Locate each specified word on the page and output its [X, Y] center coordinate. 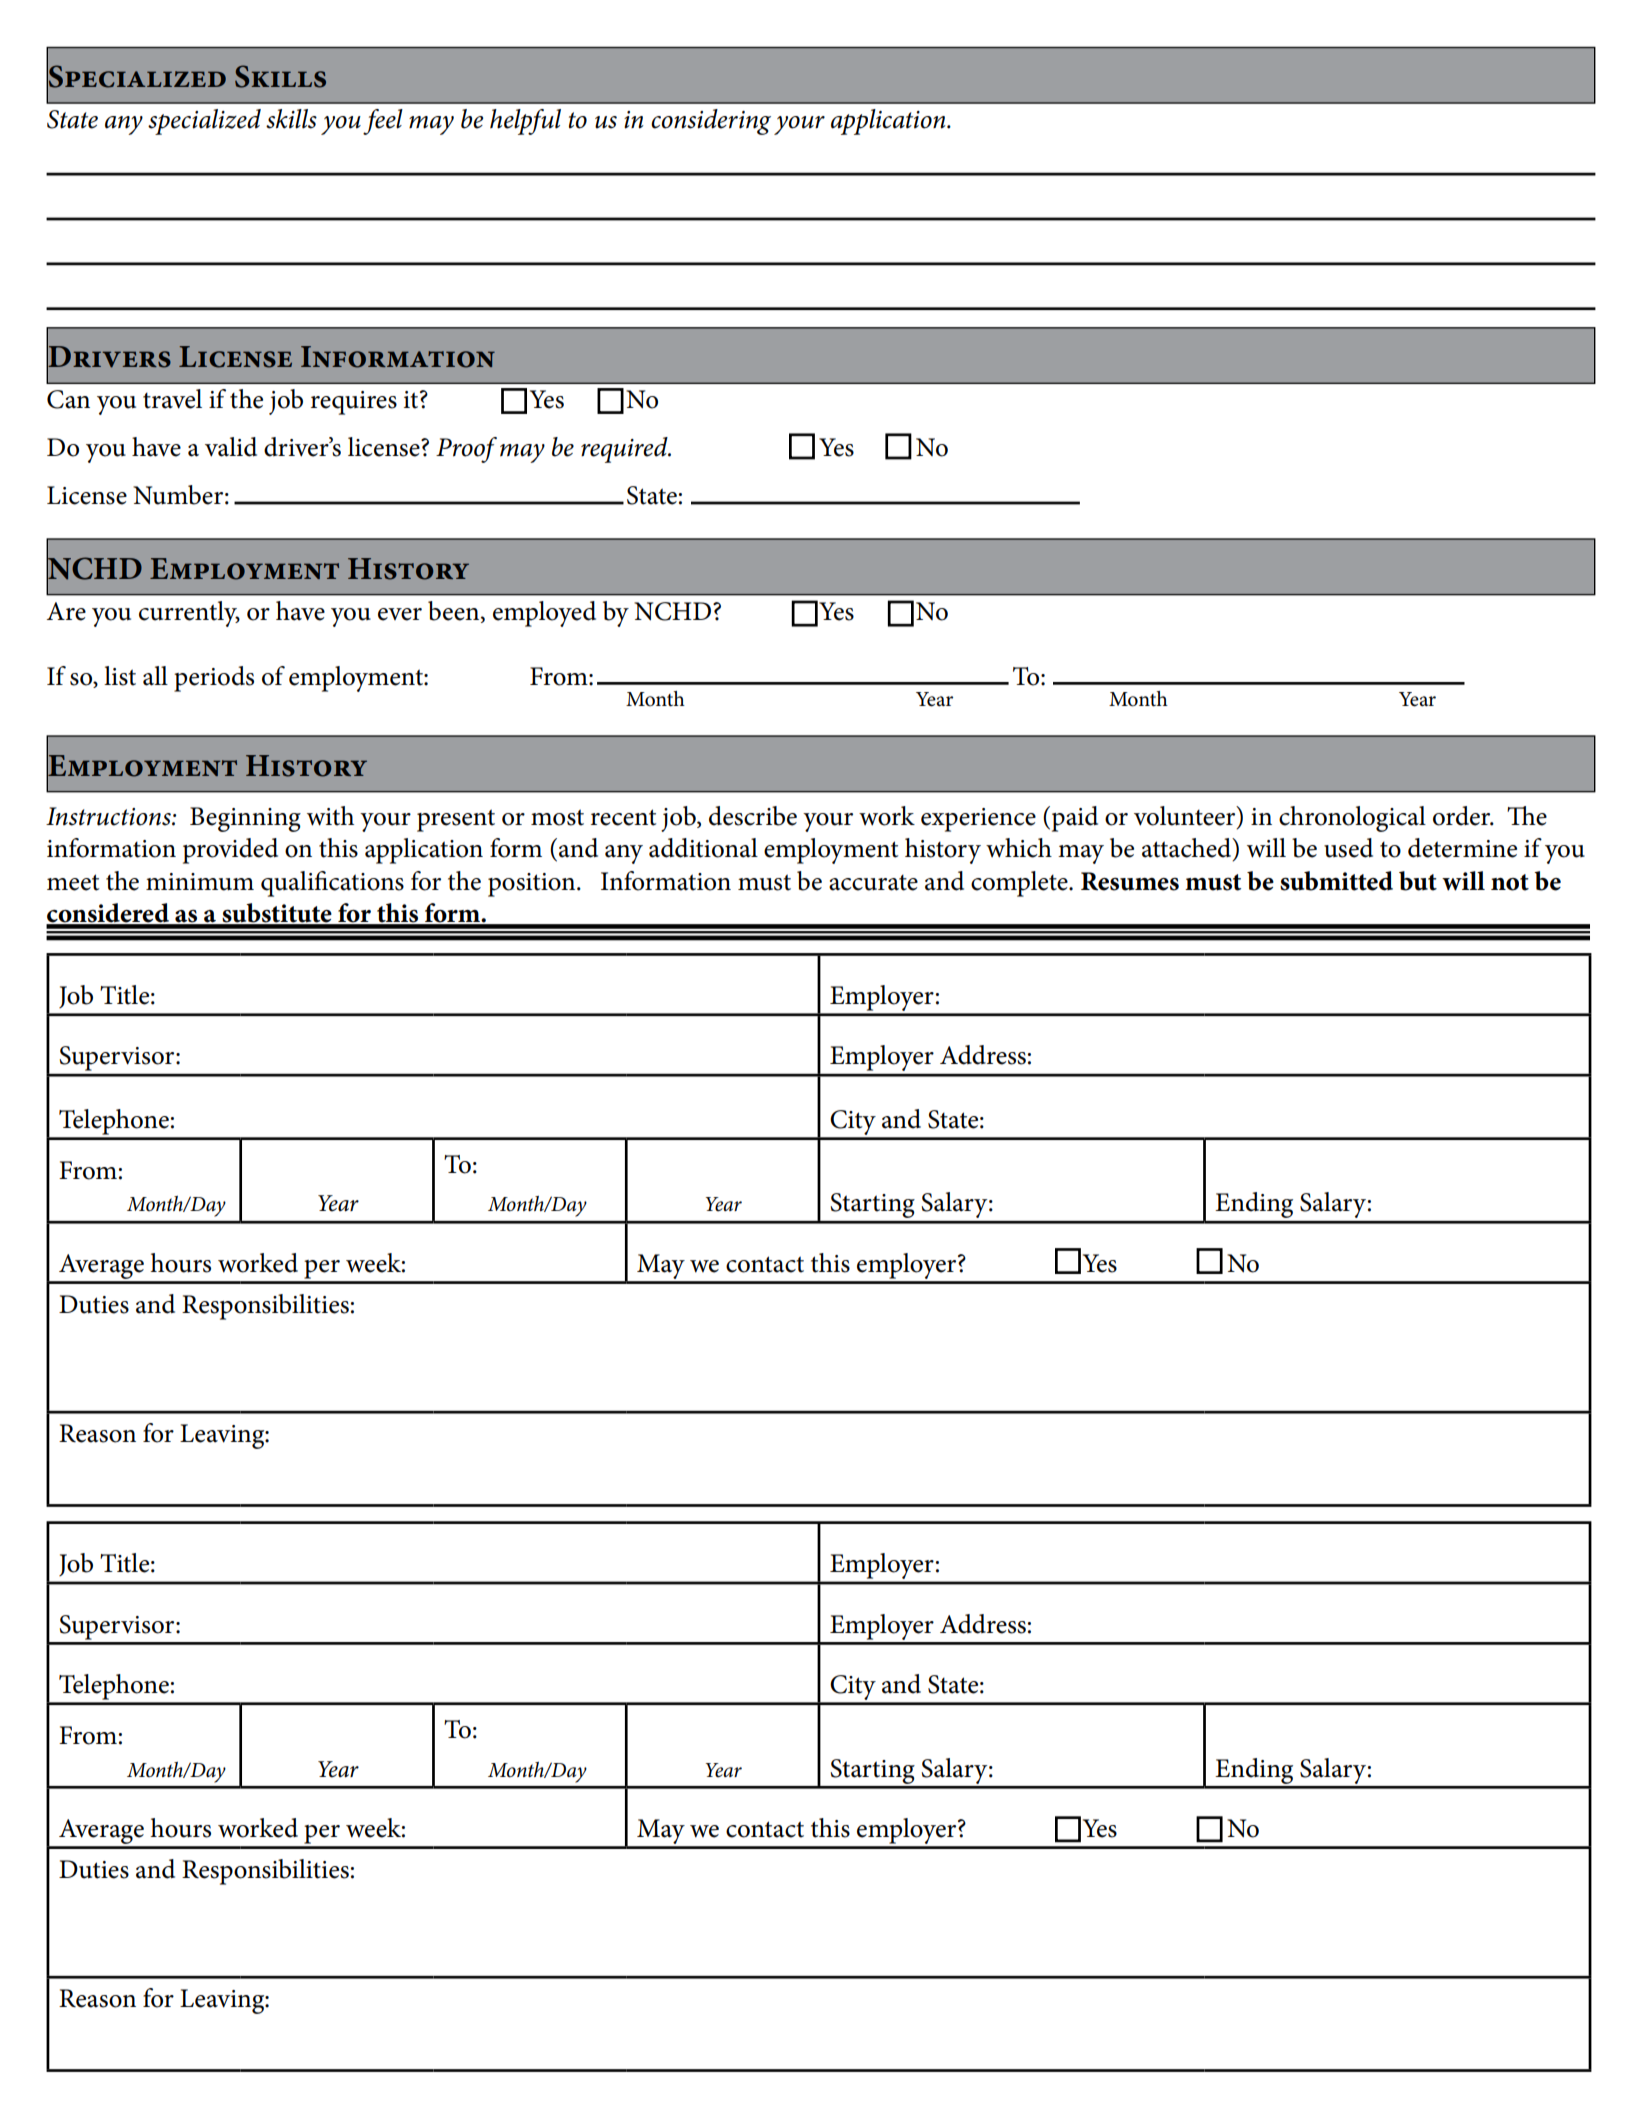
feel [383, 122]
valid [231, 447]
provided [230, 851]
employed [544, 614]
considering [711, 122]
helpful [525, 122]
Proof [466, 450]
